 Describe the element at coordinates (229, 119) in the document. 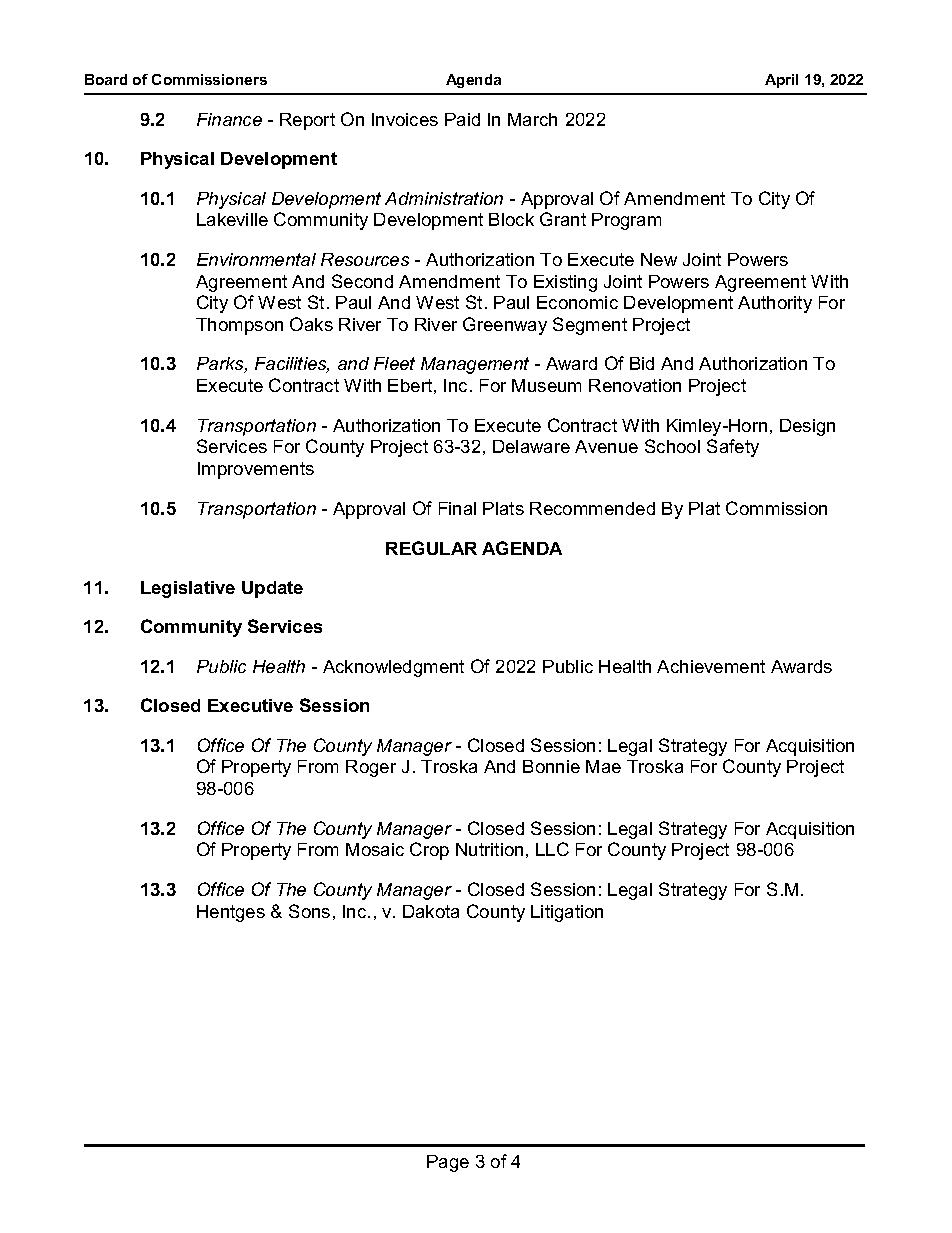

I see `Finance` at that location.
